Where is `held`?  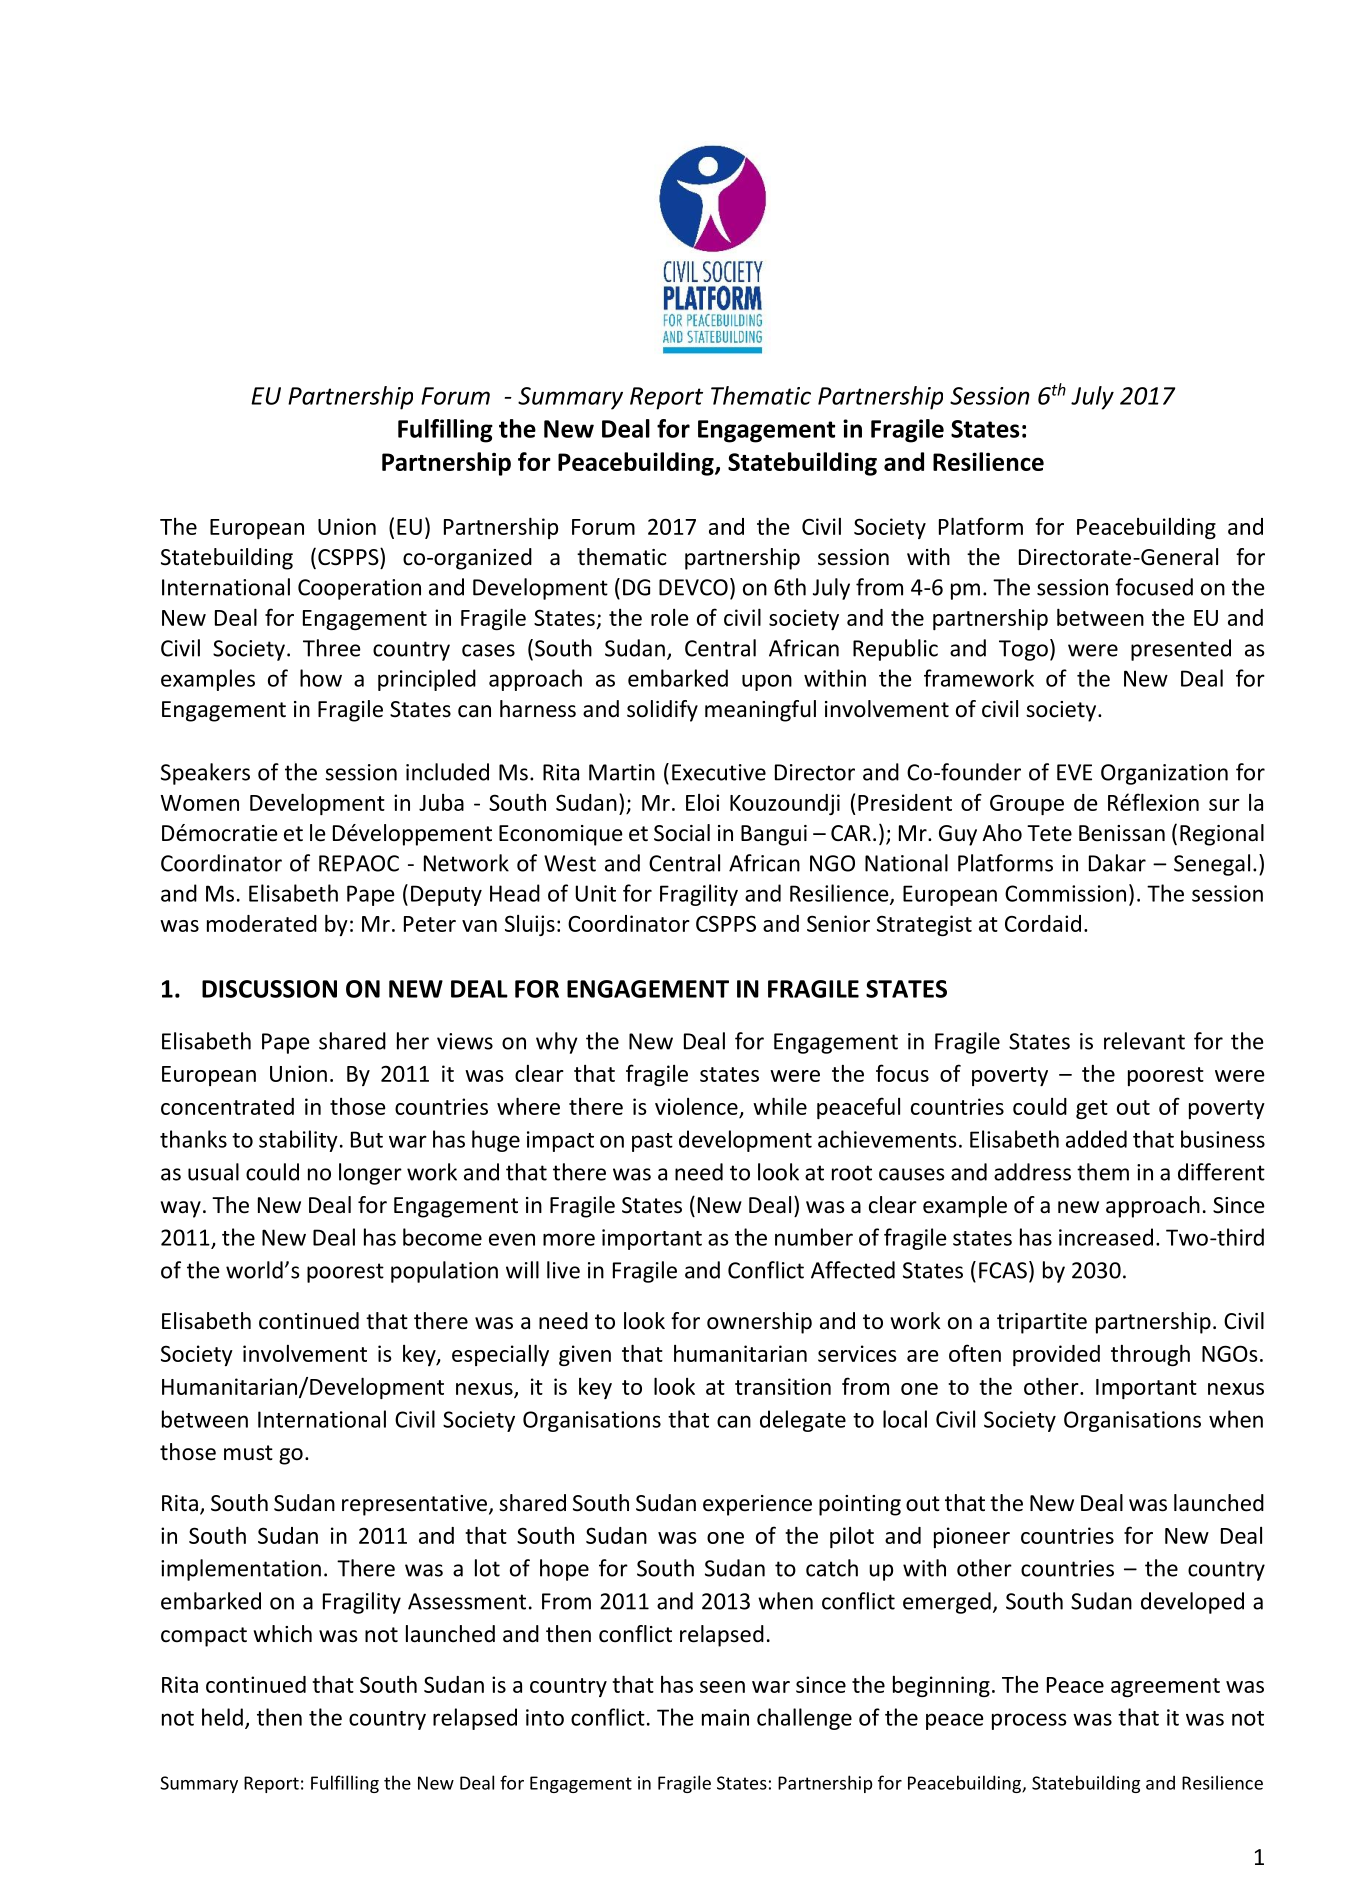
held is located at coordinates (222, 1717).
